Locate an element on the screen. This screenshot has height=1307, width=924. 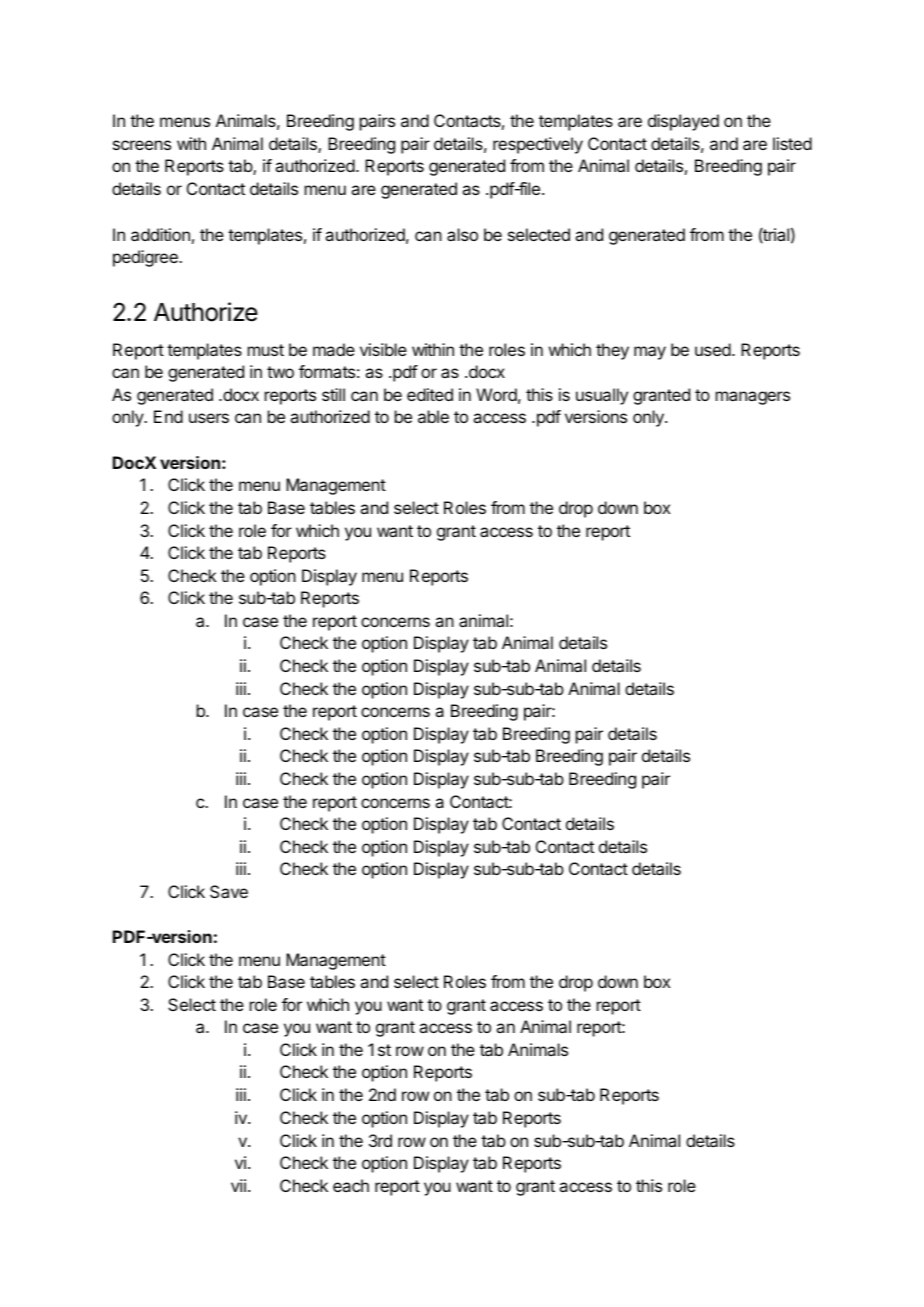
screens is located at coordinates (142, 145).
